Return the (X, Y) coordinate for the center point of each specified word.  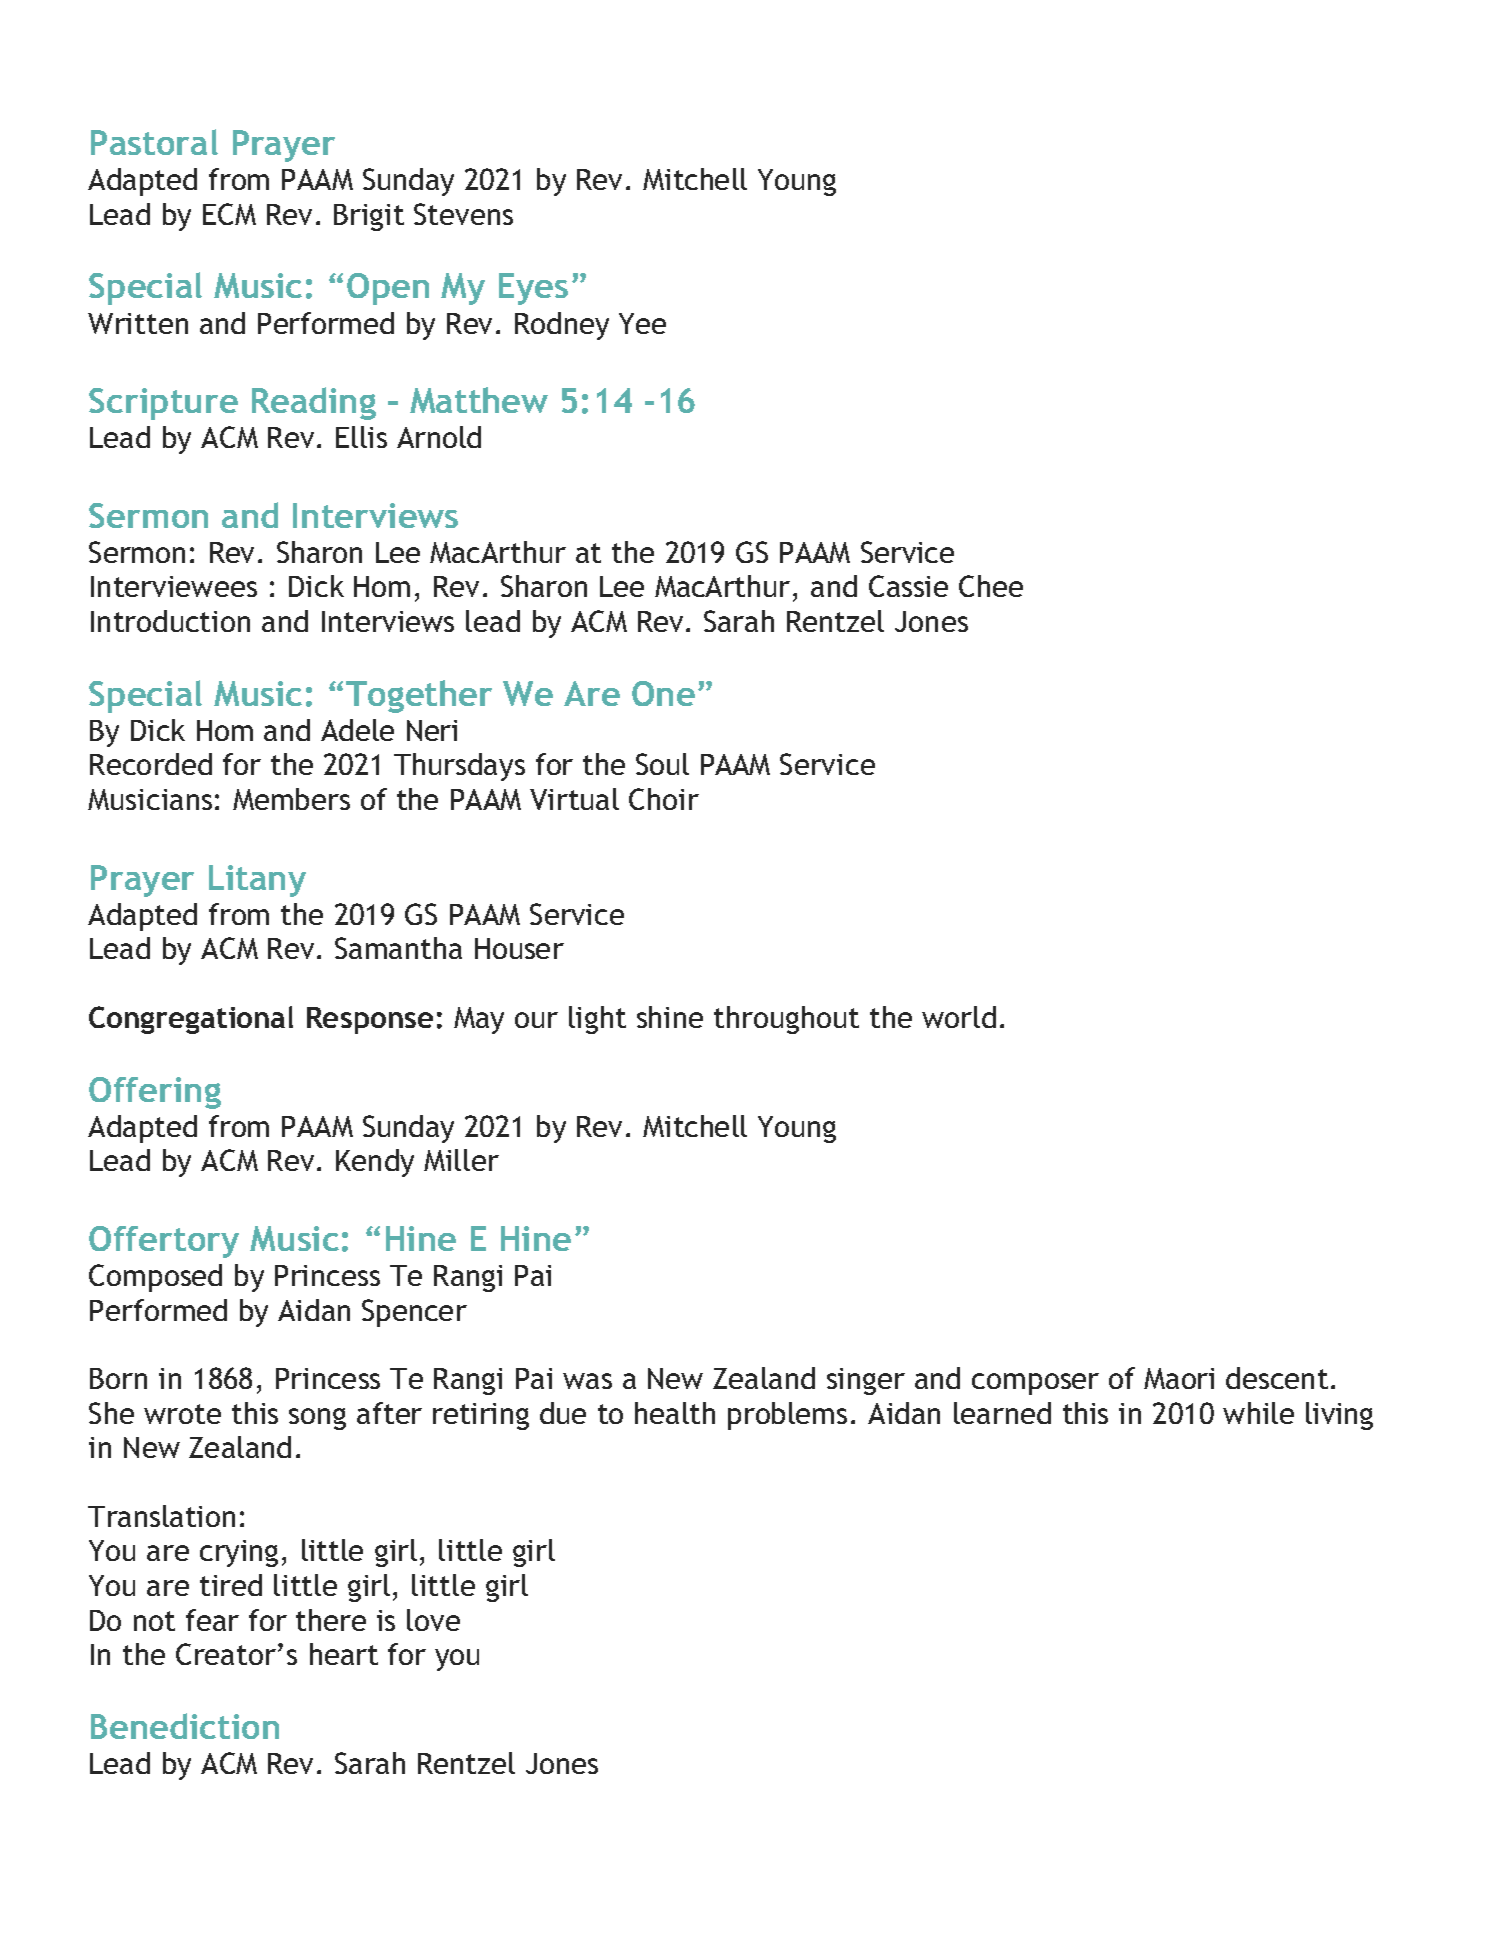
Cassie (908, 586)
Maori (1179, 1378)
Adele (357, 730)
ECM (229, 214)
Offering (155, 1093)
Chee (991, 586)
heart (344, 1654)
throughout (786, 1020)
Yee (642, 323)
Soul (662, 764)
